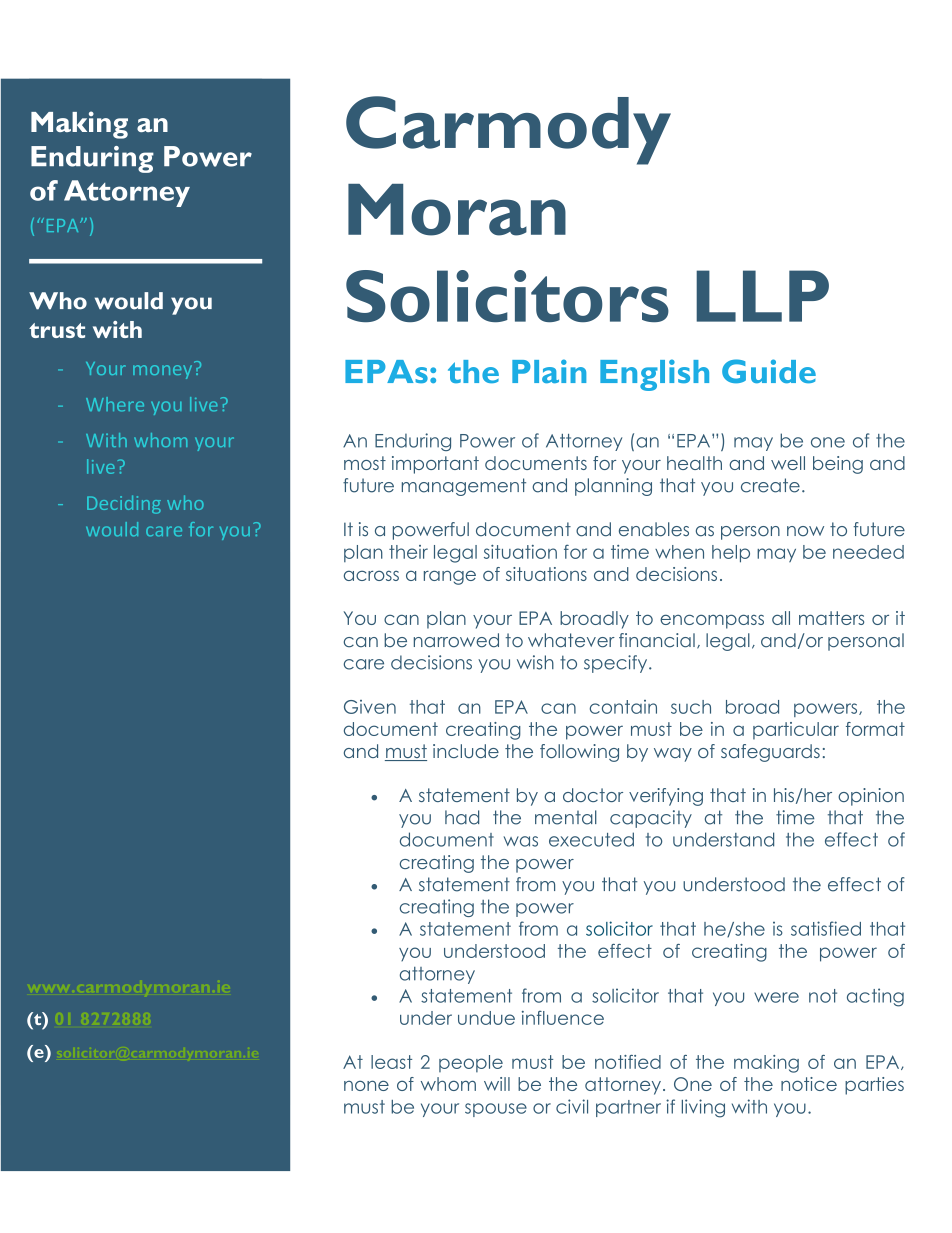 This screenshot has width=952, height=1233. What do you see at coordinates (809, 1084) in the screenshot?
I see `notice` at bounding box center [809, 1084].
